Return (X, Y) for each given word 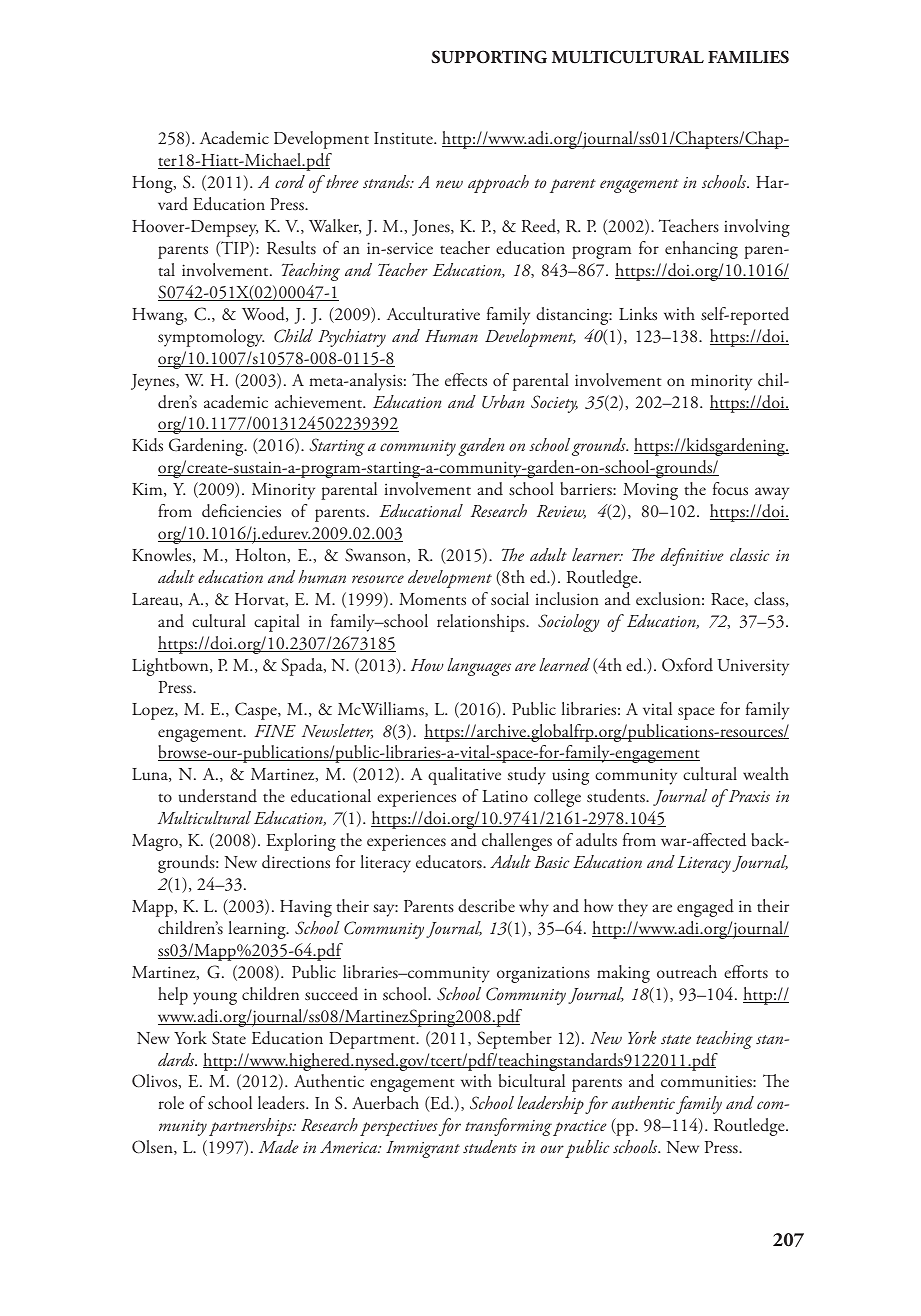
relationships (482, 623)
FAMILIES (748, 57)
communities (707, 1081)
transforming (508, 1127)
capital (277, 623)
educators (450, 862)
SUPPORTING (489, 57)
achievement (320, 401)
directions (296, 862)
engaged (705, 908)
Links (638, 314)
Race (728, 600)
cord (290, 181)
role (171, 1102)
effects (466, 380)
